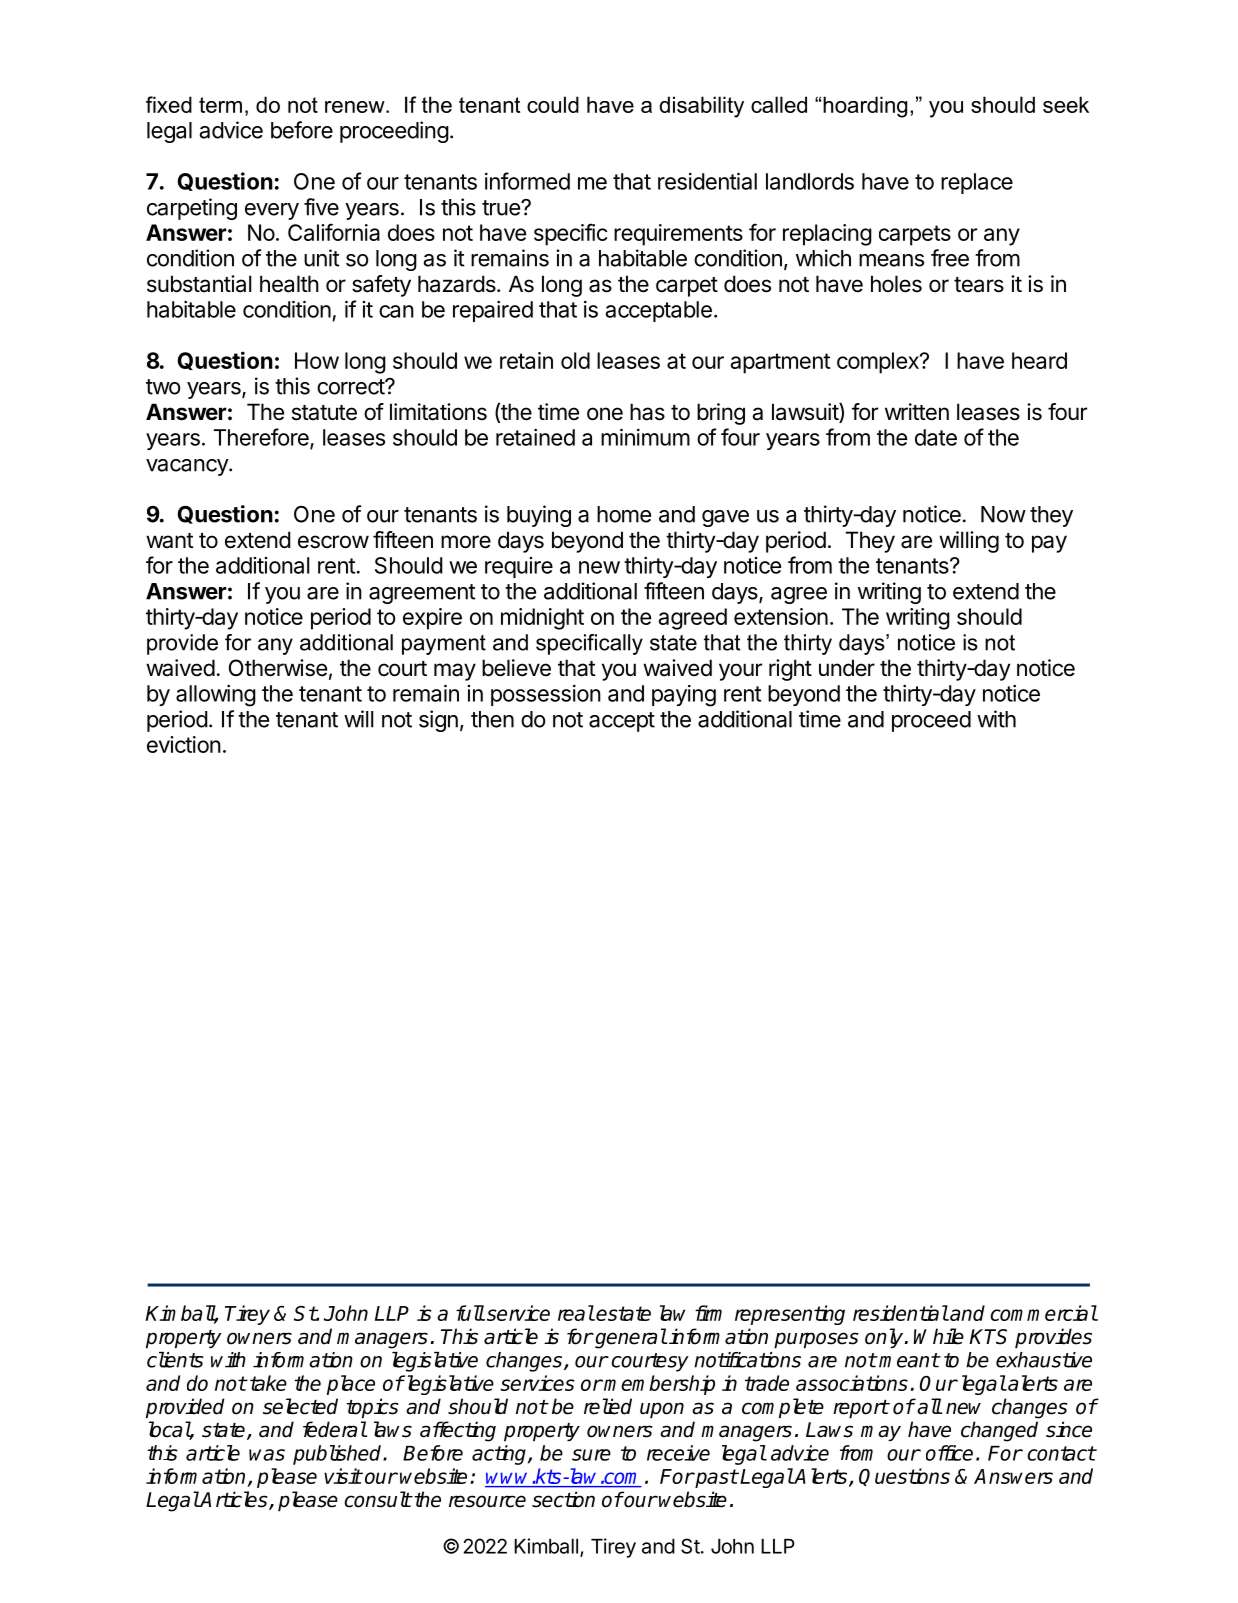  Describe the element at coordinates (865, 107) in the image. I see `hoarding` at that location.
